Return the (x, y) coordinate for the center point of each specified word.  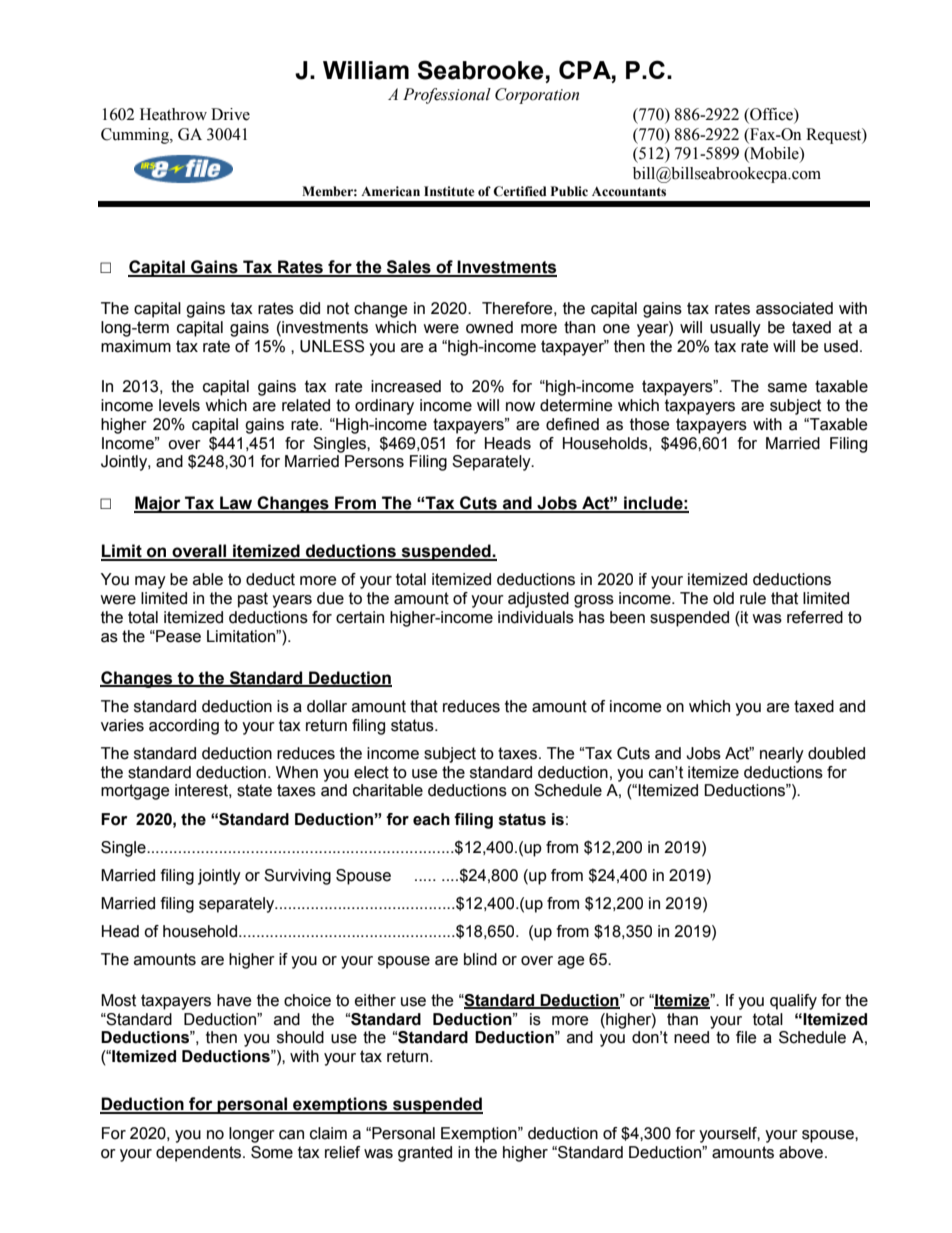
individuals (536, 617)
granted (425, 1154)
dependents (200, 1154)
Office (771, 115)
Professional (447, 96)
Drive (230, 114)
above (801, 1152)
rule (753, 598)
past (253, 600)
